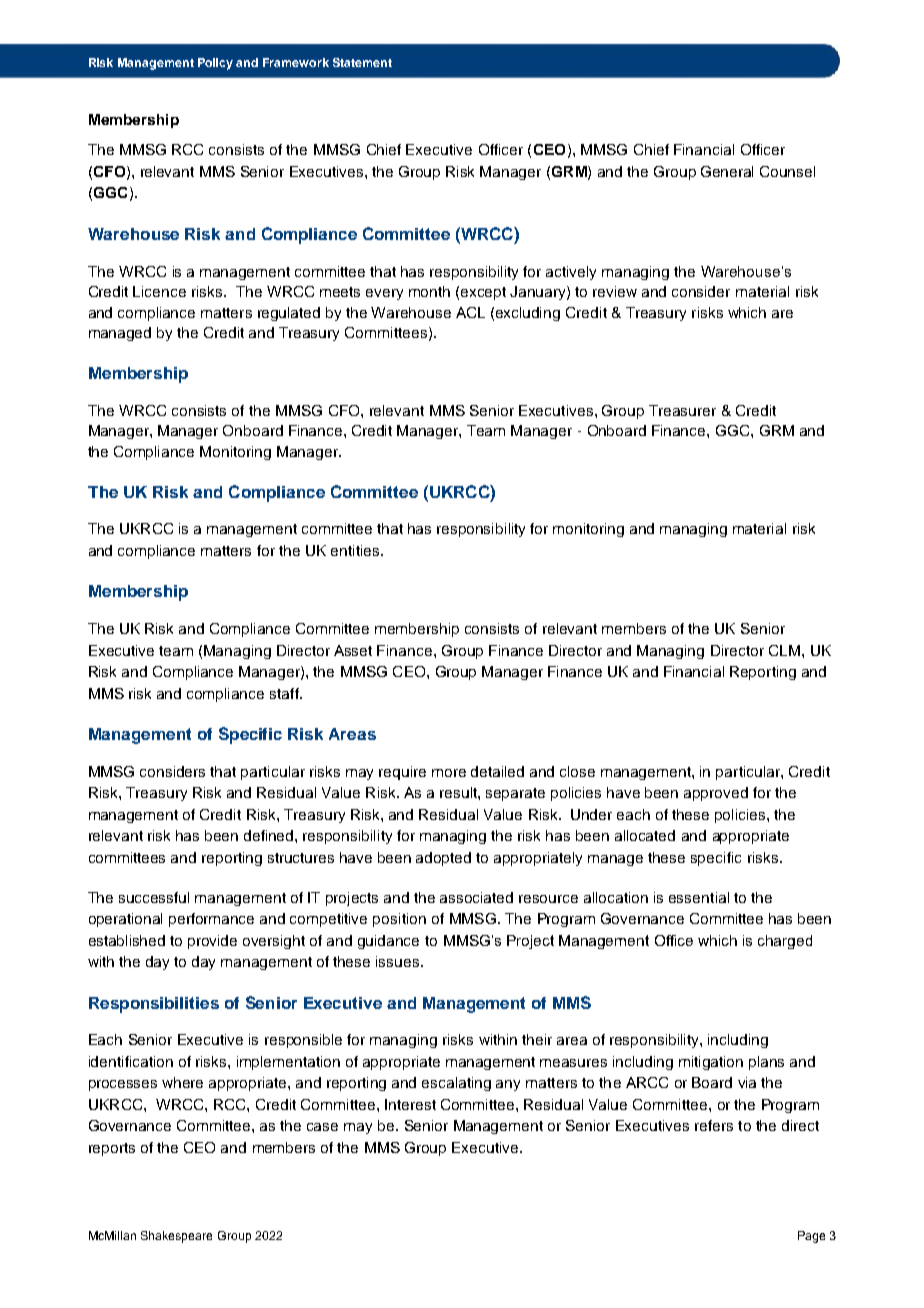  Describe the element at coordinates (727, 171) in the screenshot. I see `General` at that location.
